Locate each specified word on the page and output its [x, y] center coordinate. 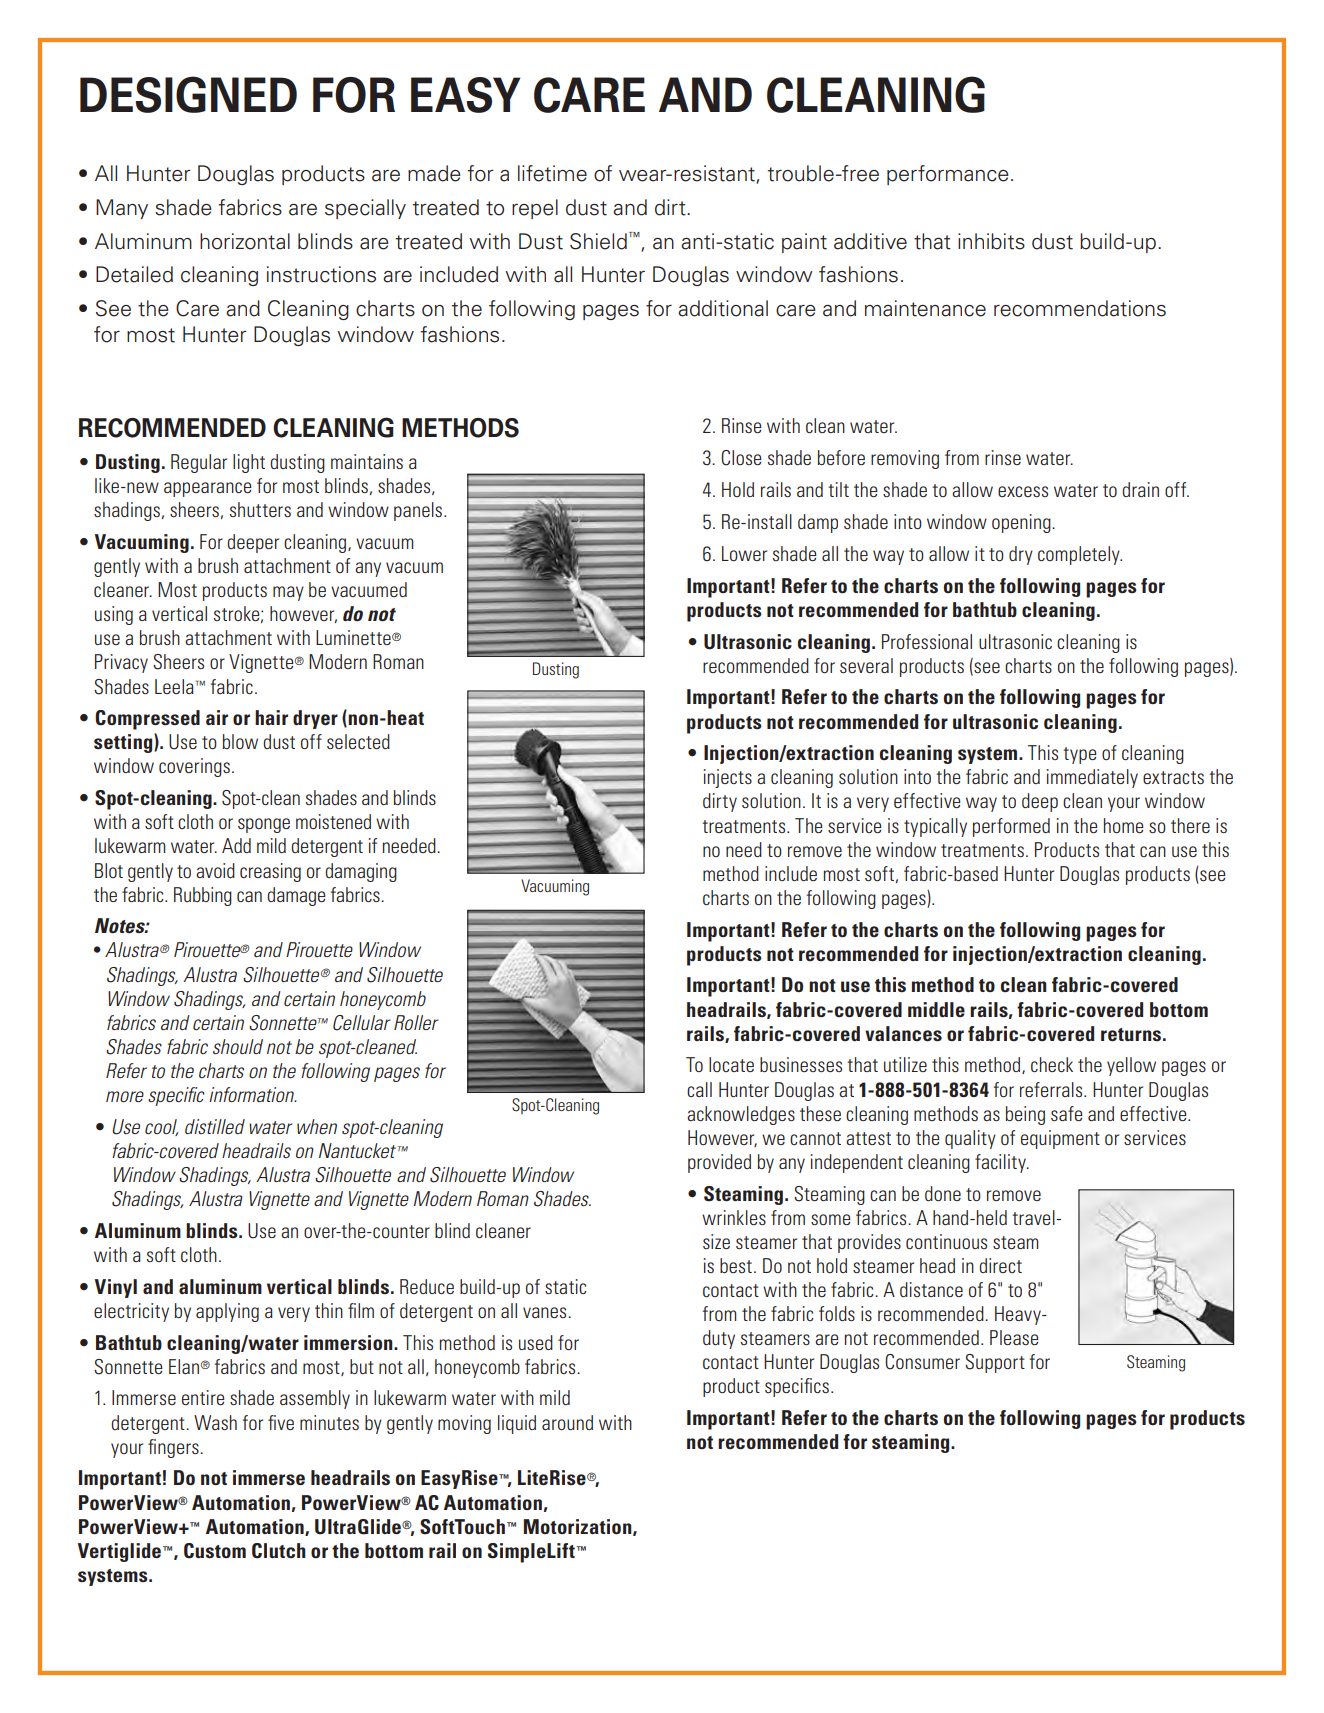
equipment [1060, 1139]
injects [728, 778]
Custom [215, 1551]
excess [1023, 491]
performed [1011, 827]
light [249, 463]
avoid [215, 870]
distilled [215, 1126]
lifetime [552, 173]
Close [741, 458]
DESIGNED [188, 94]
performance [948, 175]
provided [719, 1163]
